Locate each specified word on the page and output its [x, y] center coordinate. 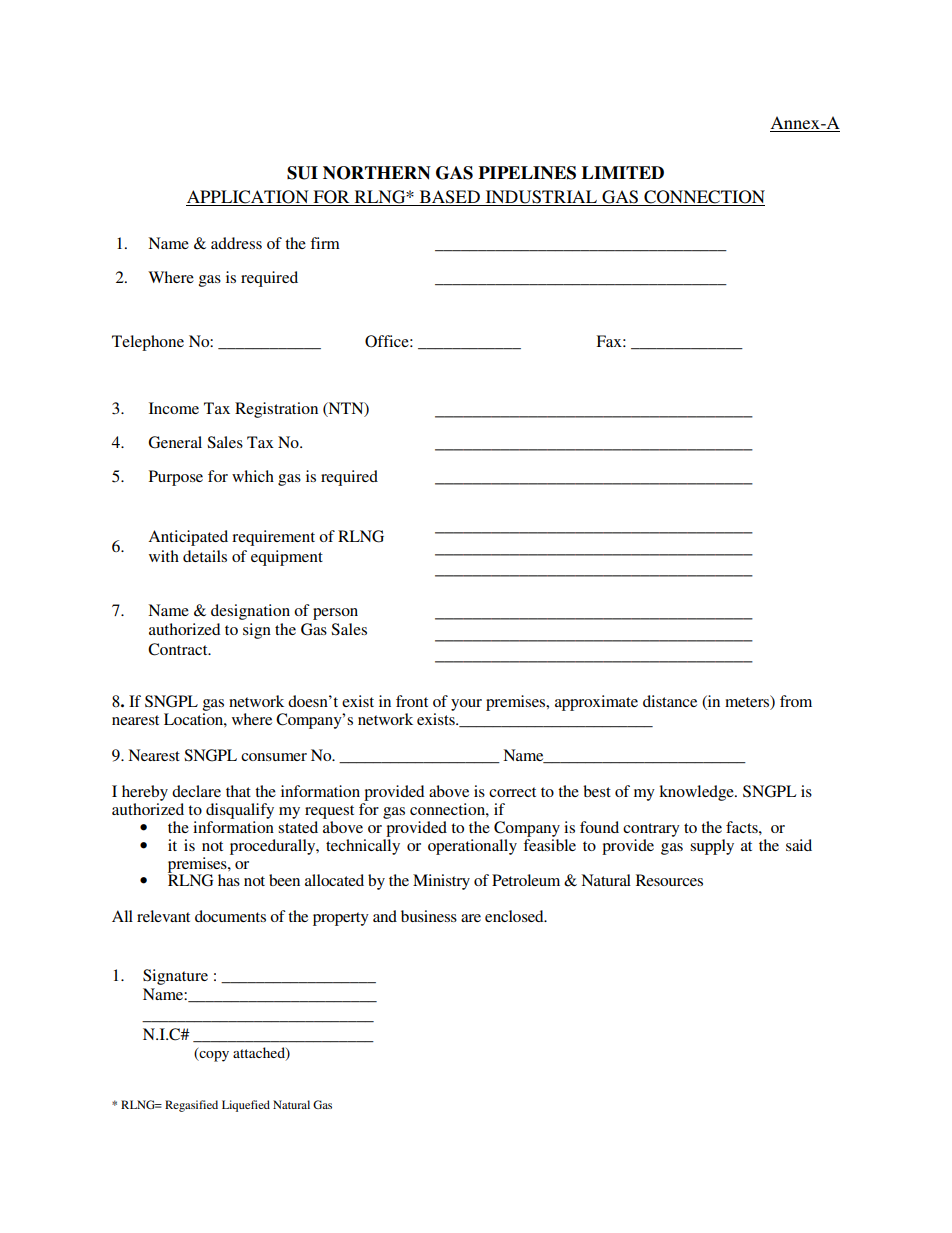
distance [670, 701]
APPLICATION [248, 198]
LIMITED [623, 172]
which [253, 476]
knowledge [697, 793]
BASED [449, 198]
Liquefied [246, 1106]
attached [260, 1053]
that [238, 791]
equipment [287, 558]
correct [512, 792]
